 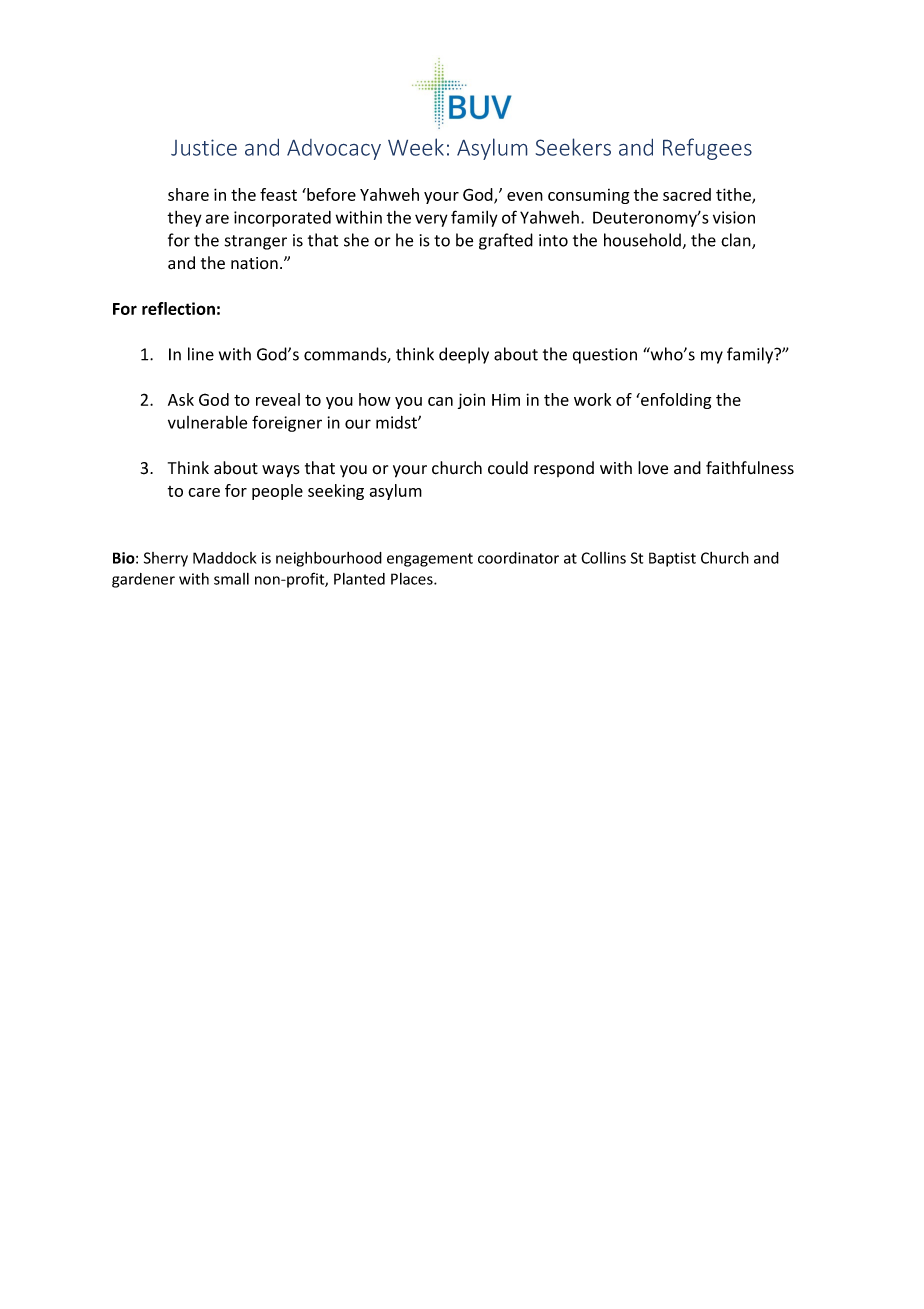 I want to click on engagement, so click(x=430, y=560).
